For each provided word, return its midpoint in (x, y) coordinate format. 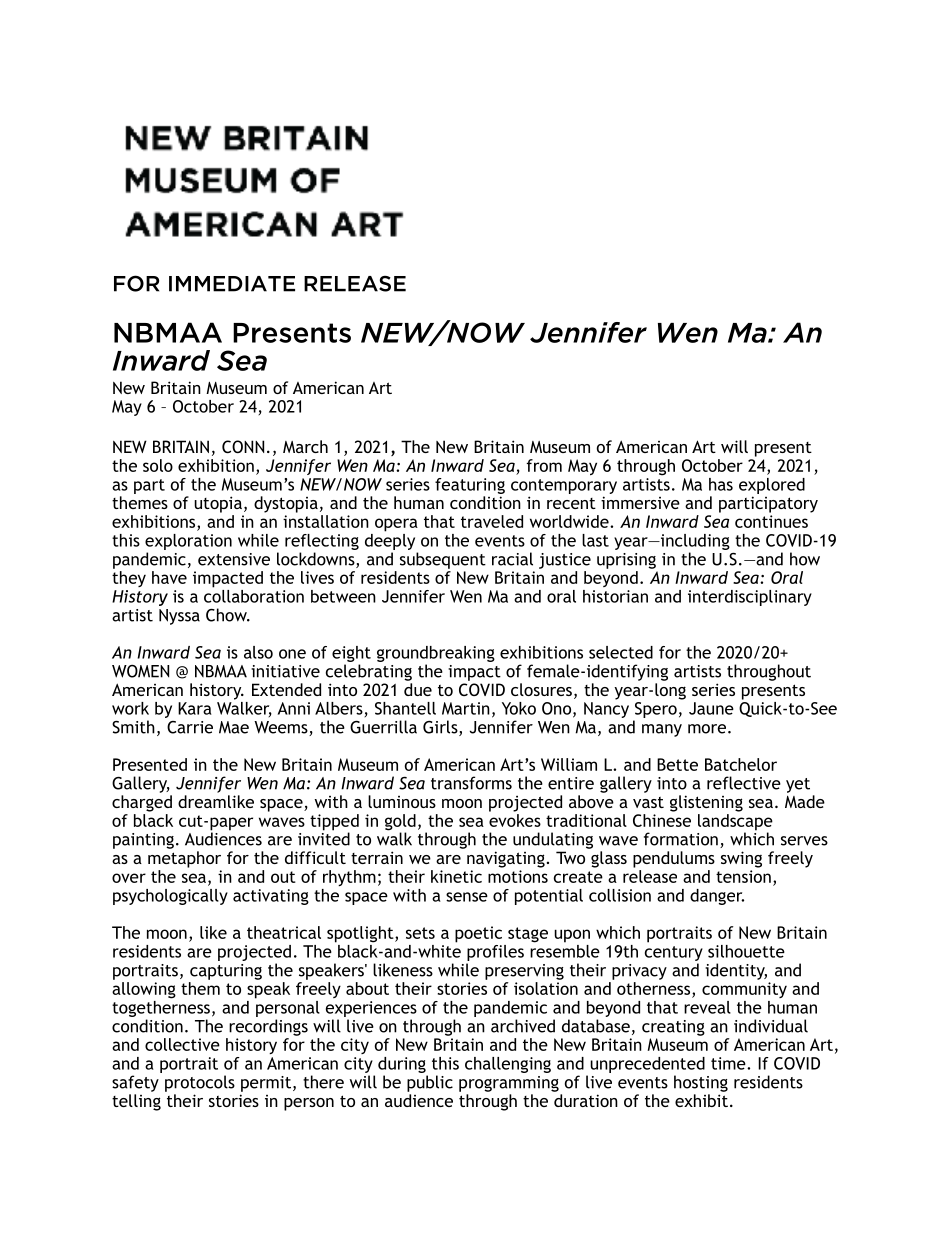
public (430, 1083)
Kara (195, 708)
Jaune (711, 708)
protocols (200, 1083)
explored (772, 486)
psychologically (170, 897)
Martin (466, 708)
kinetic (456, 876)
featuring (470, 486)
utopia (218, 504)
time (729, 1063)
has (721, 484)
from (544, 465)
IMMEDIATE (232, 284)
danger (717, 897)
